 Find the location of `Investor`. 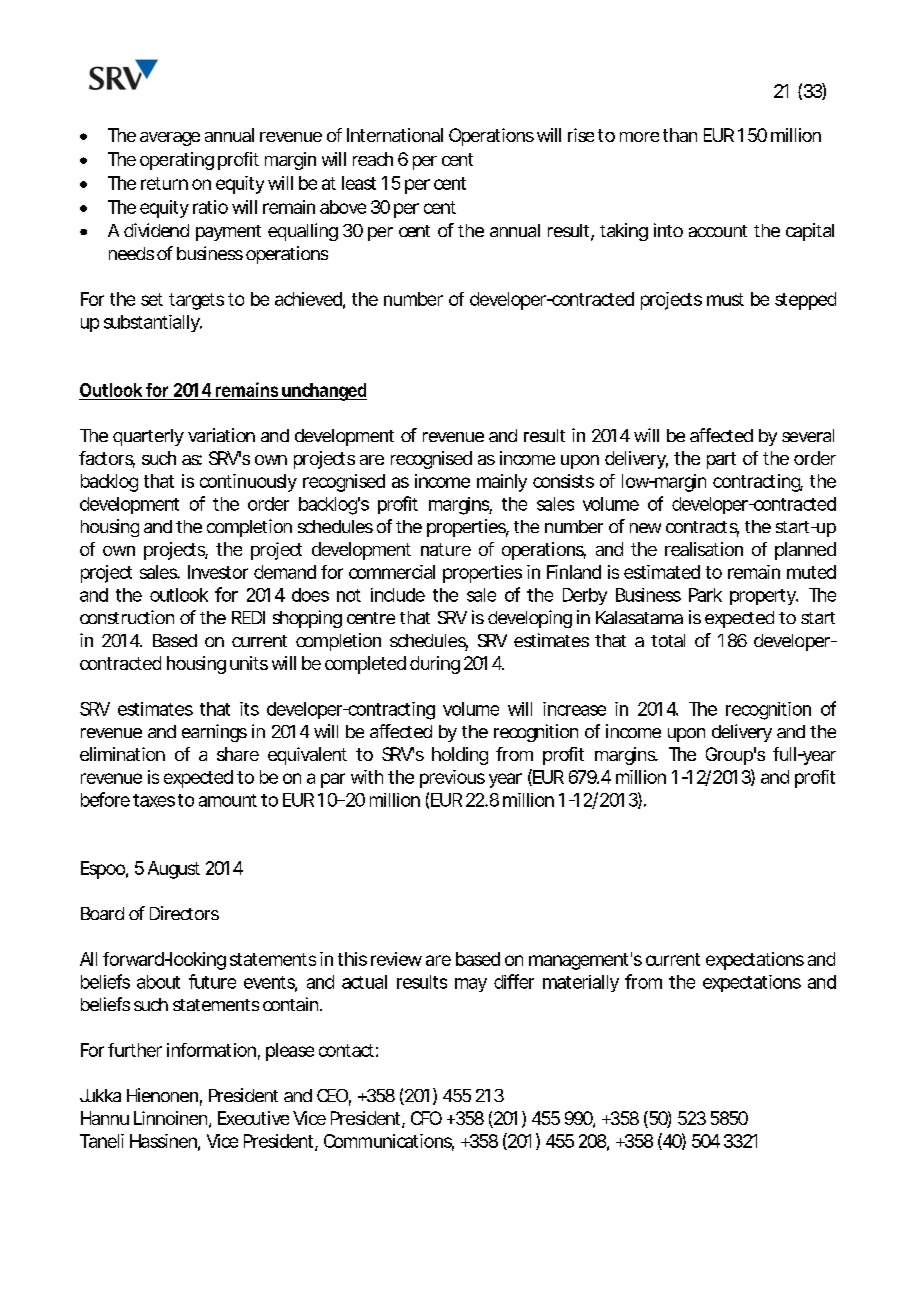

Investor is located at coordinates (218, 572).
